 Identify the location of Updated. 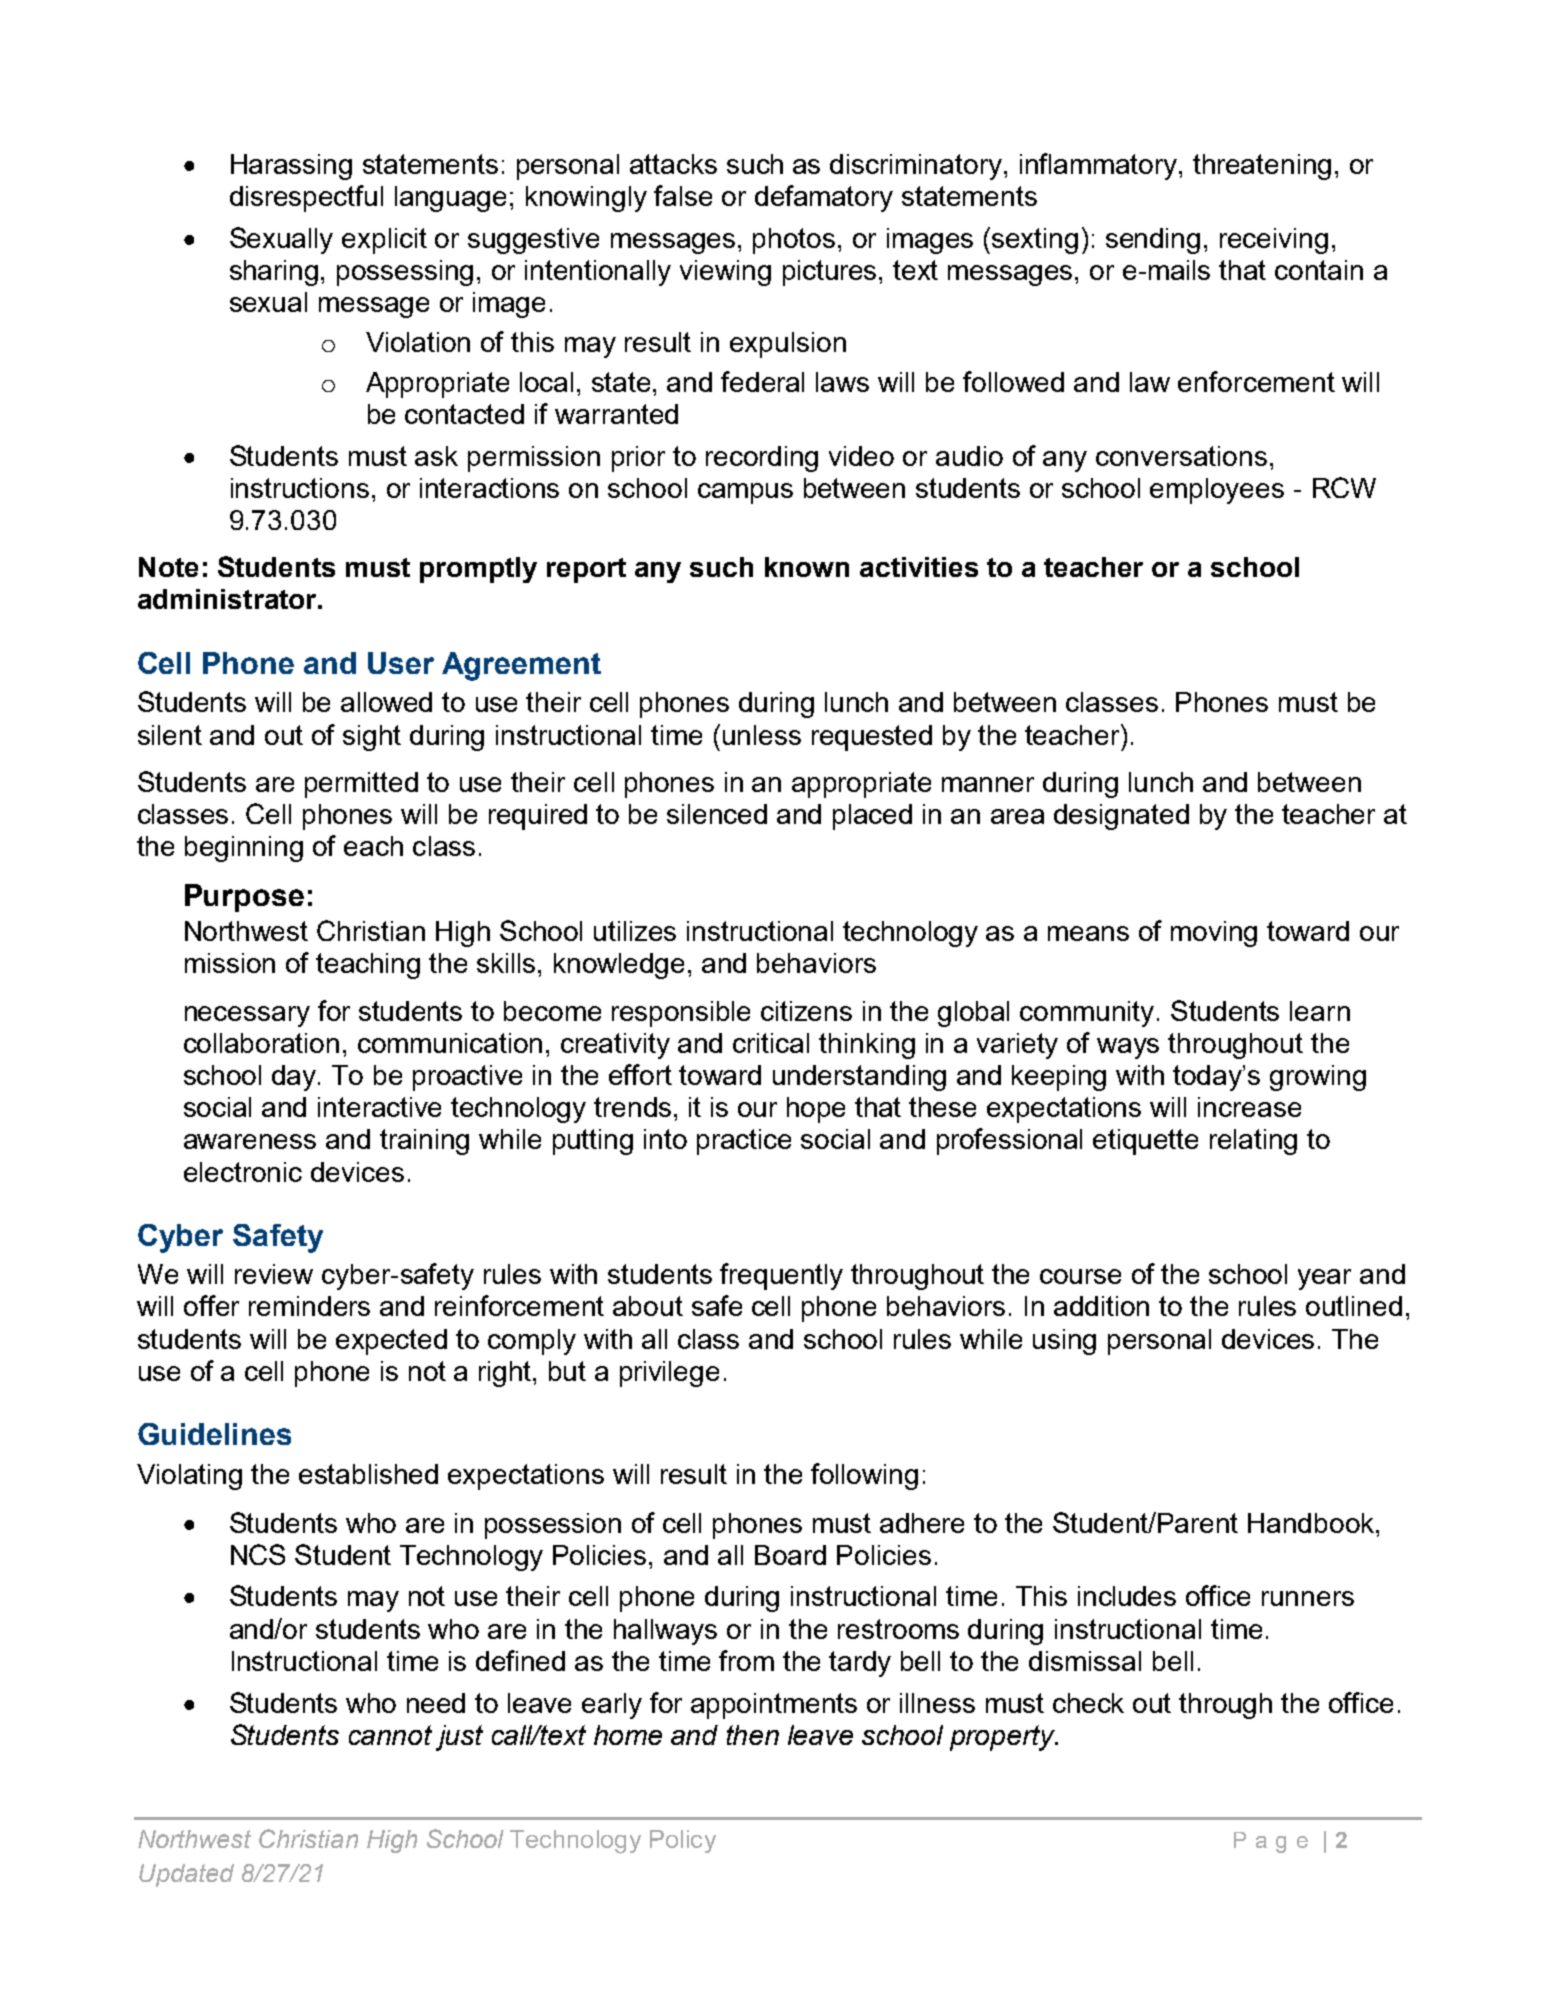
(186, 1875).
